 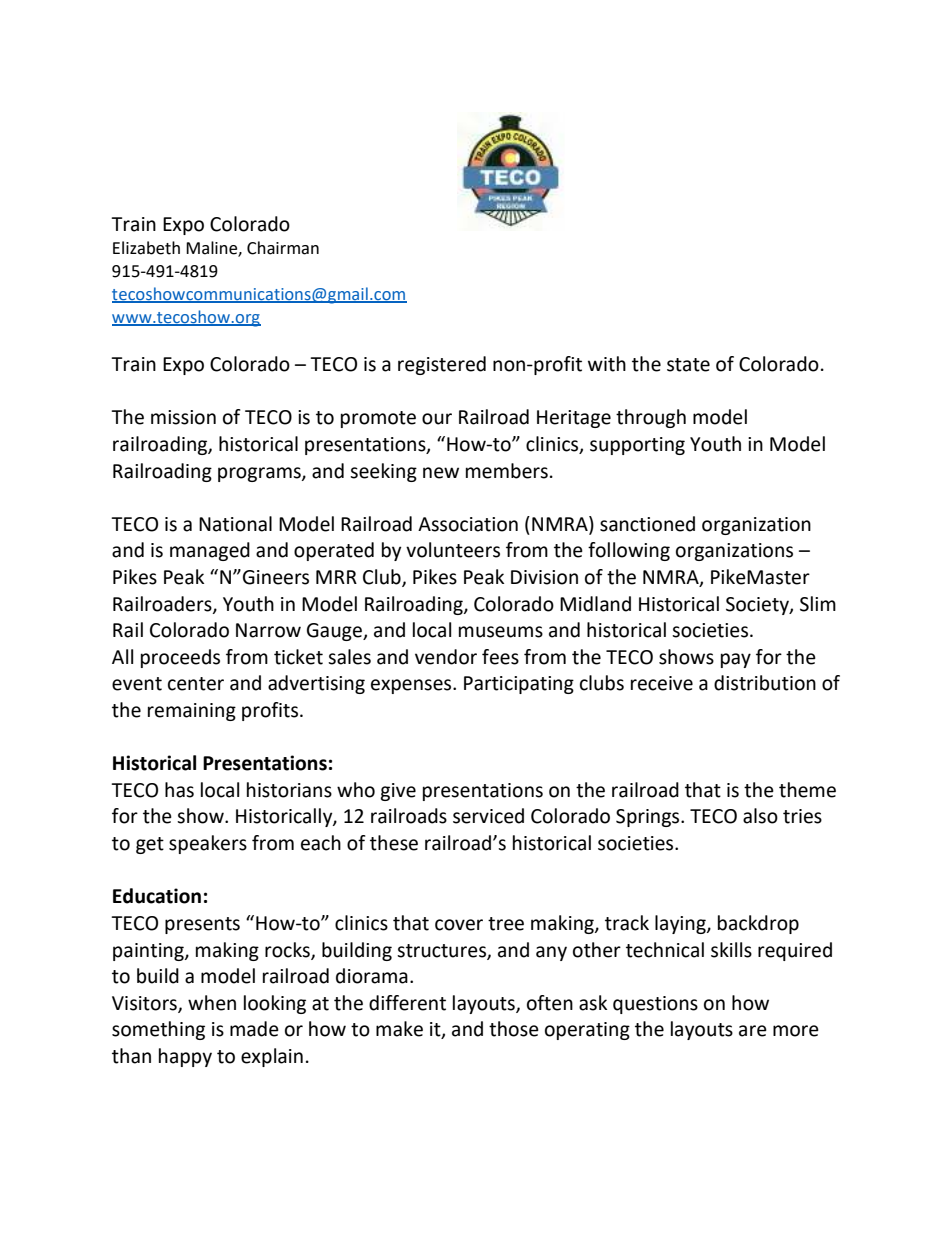 What do you see at coordinates (254, 1029) in the image?
I see `made` at bounding box center [254, 1029].
